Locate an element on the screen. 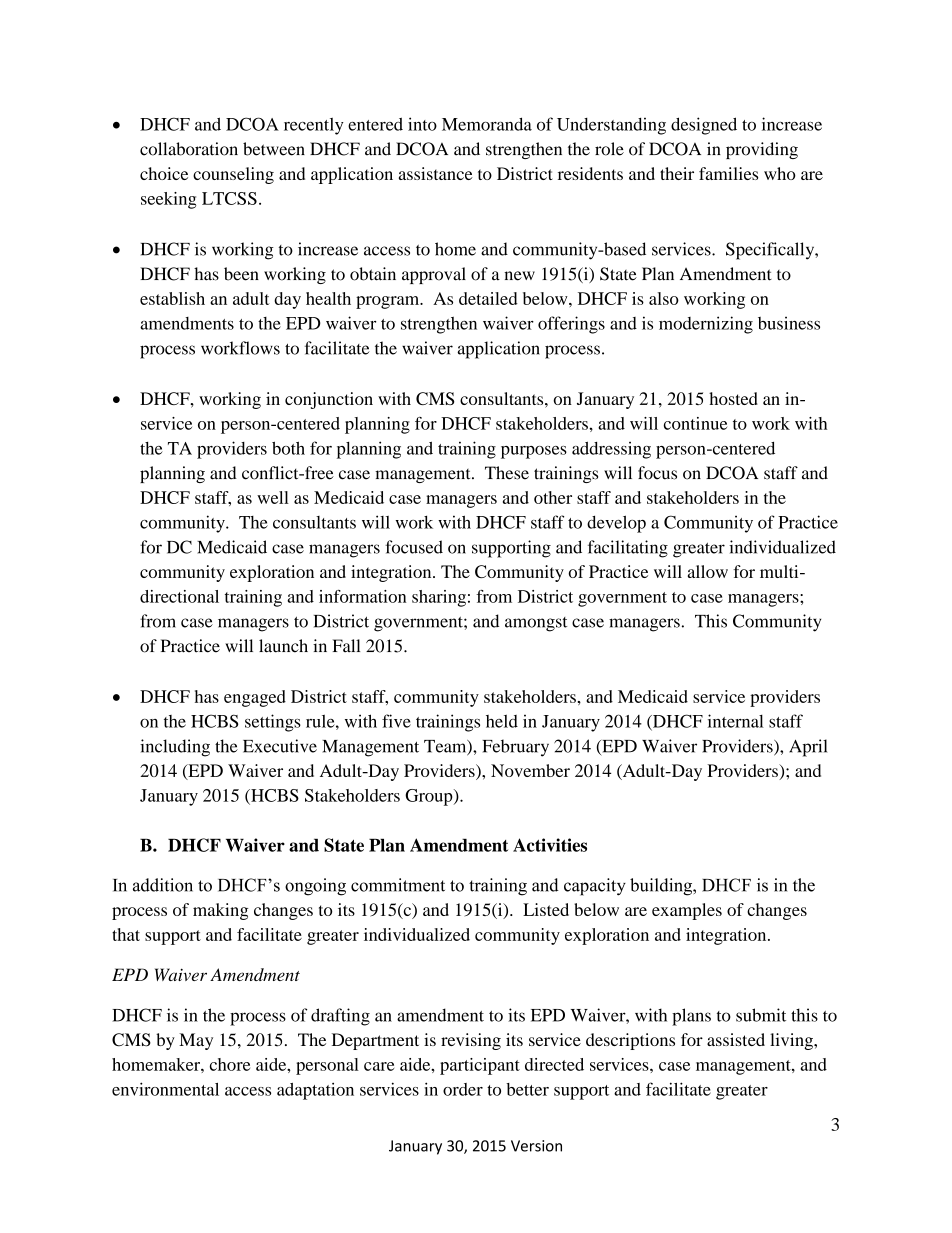  families is located at coordinates (728, 173).
